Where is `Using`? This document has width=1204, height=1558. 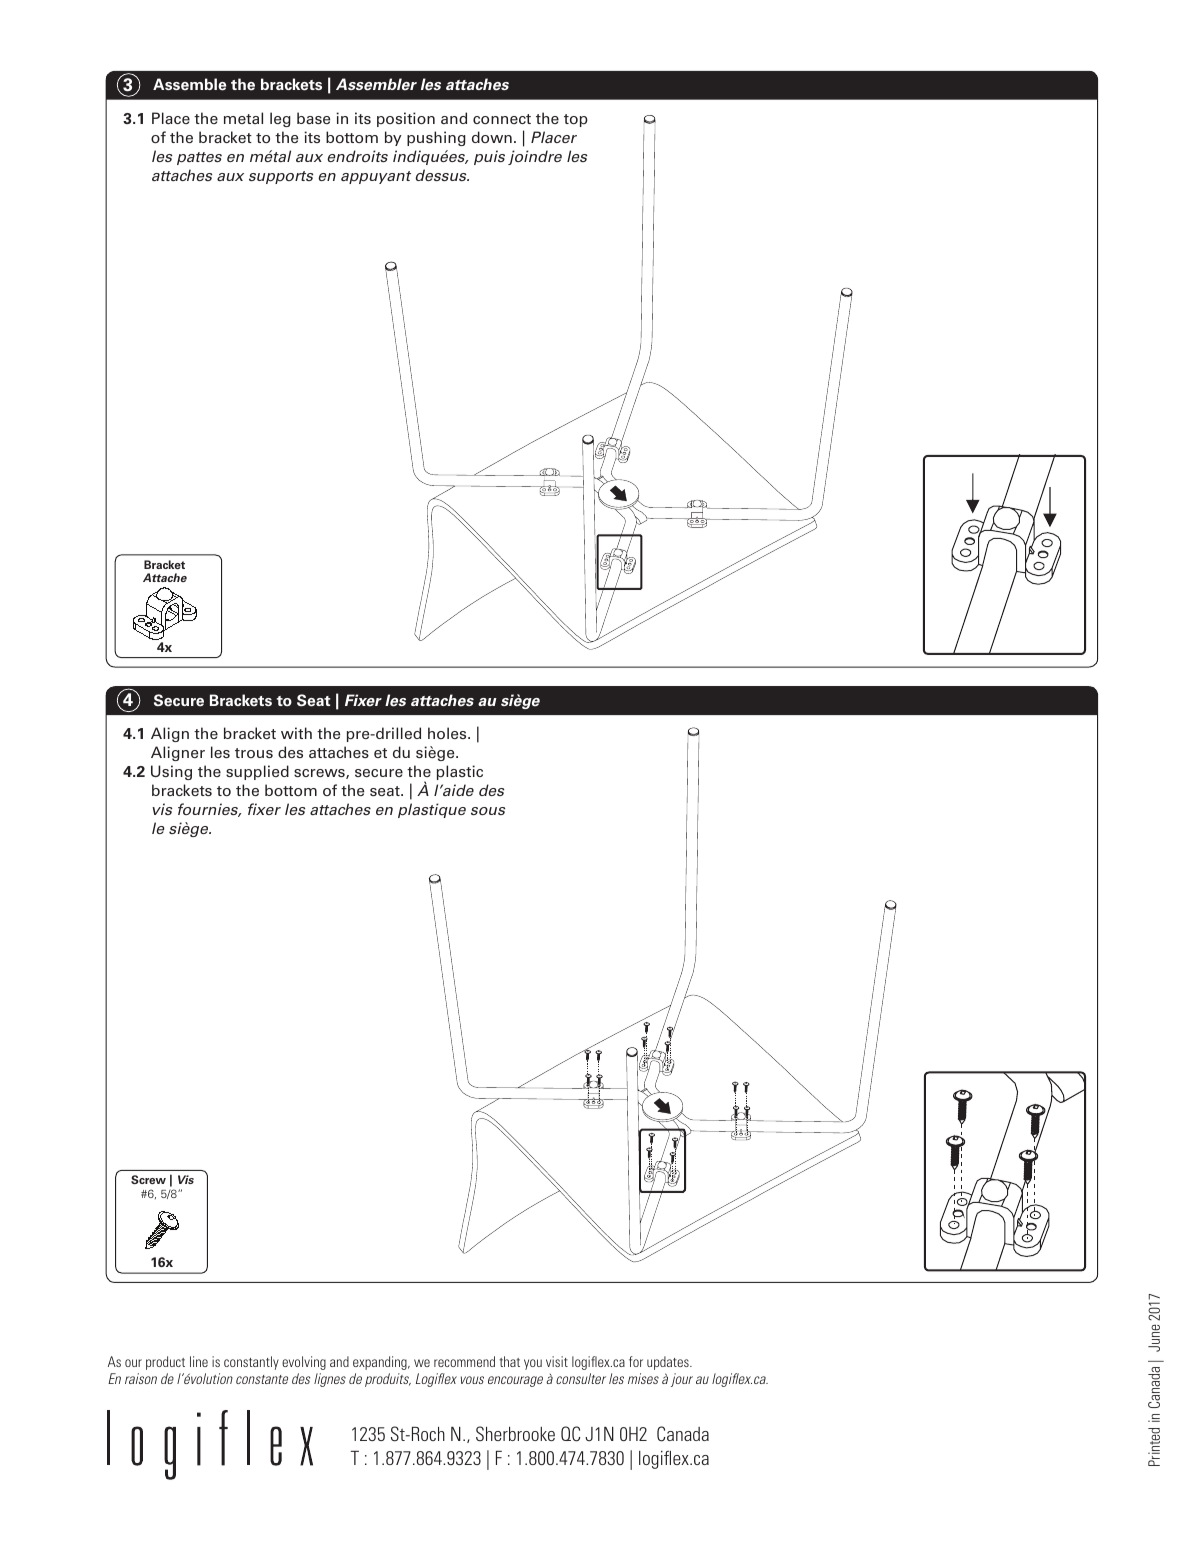 Using is located at coordinates (171, 772).
